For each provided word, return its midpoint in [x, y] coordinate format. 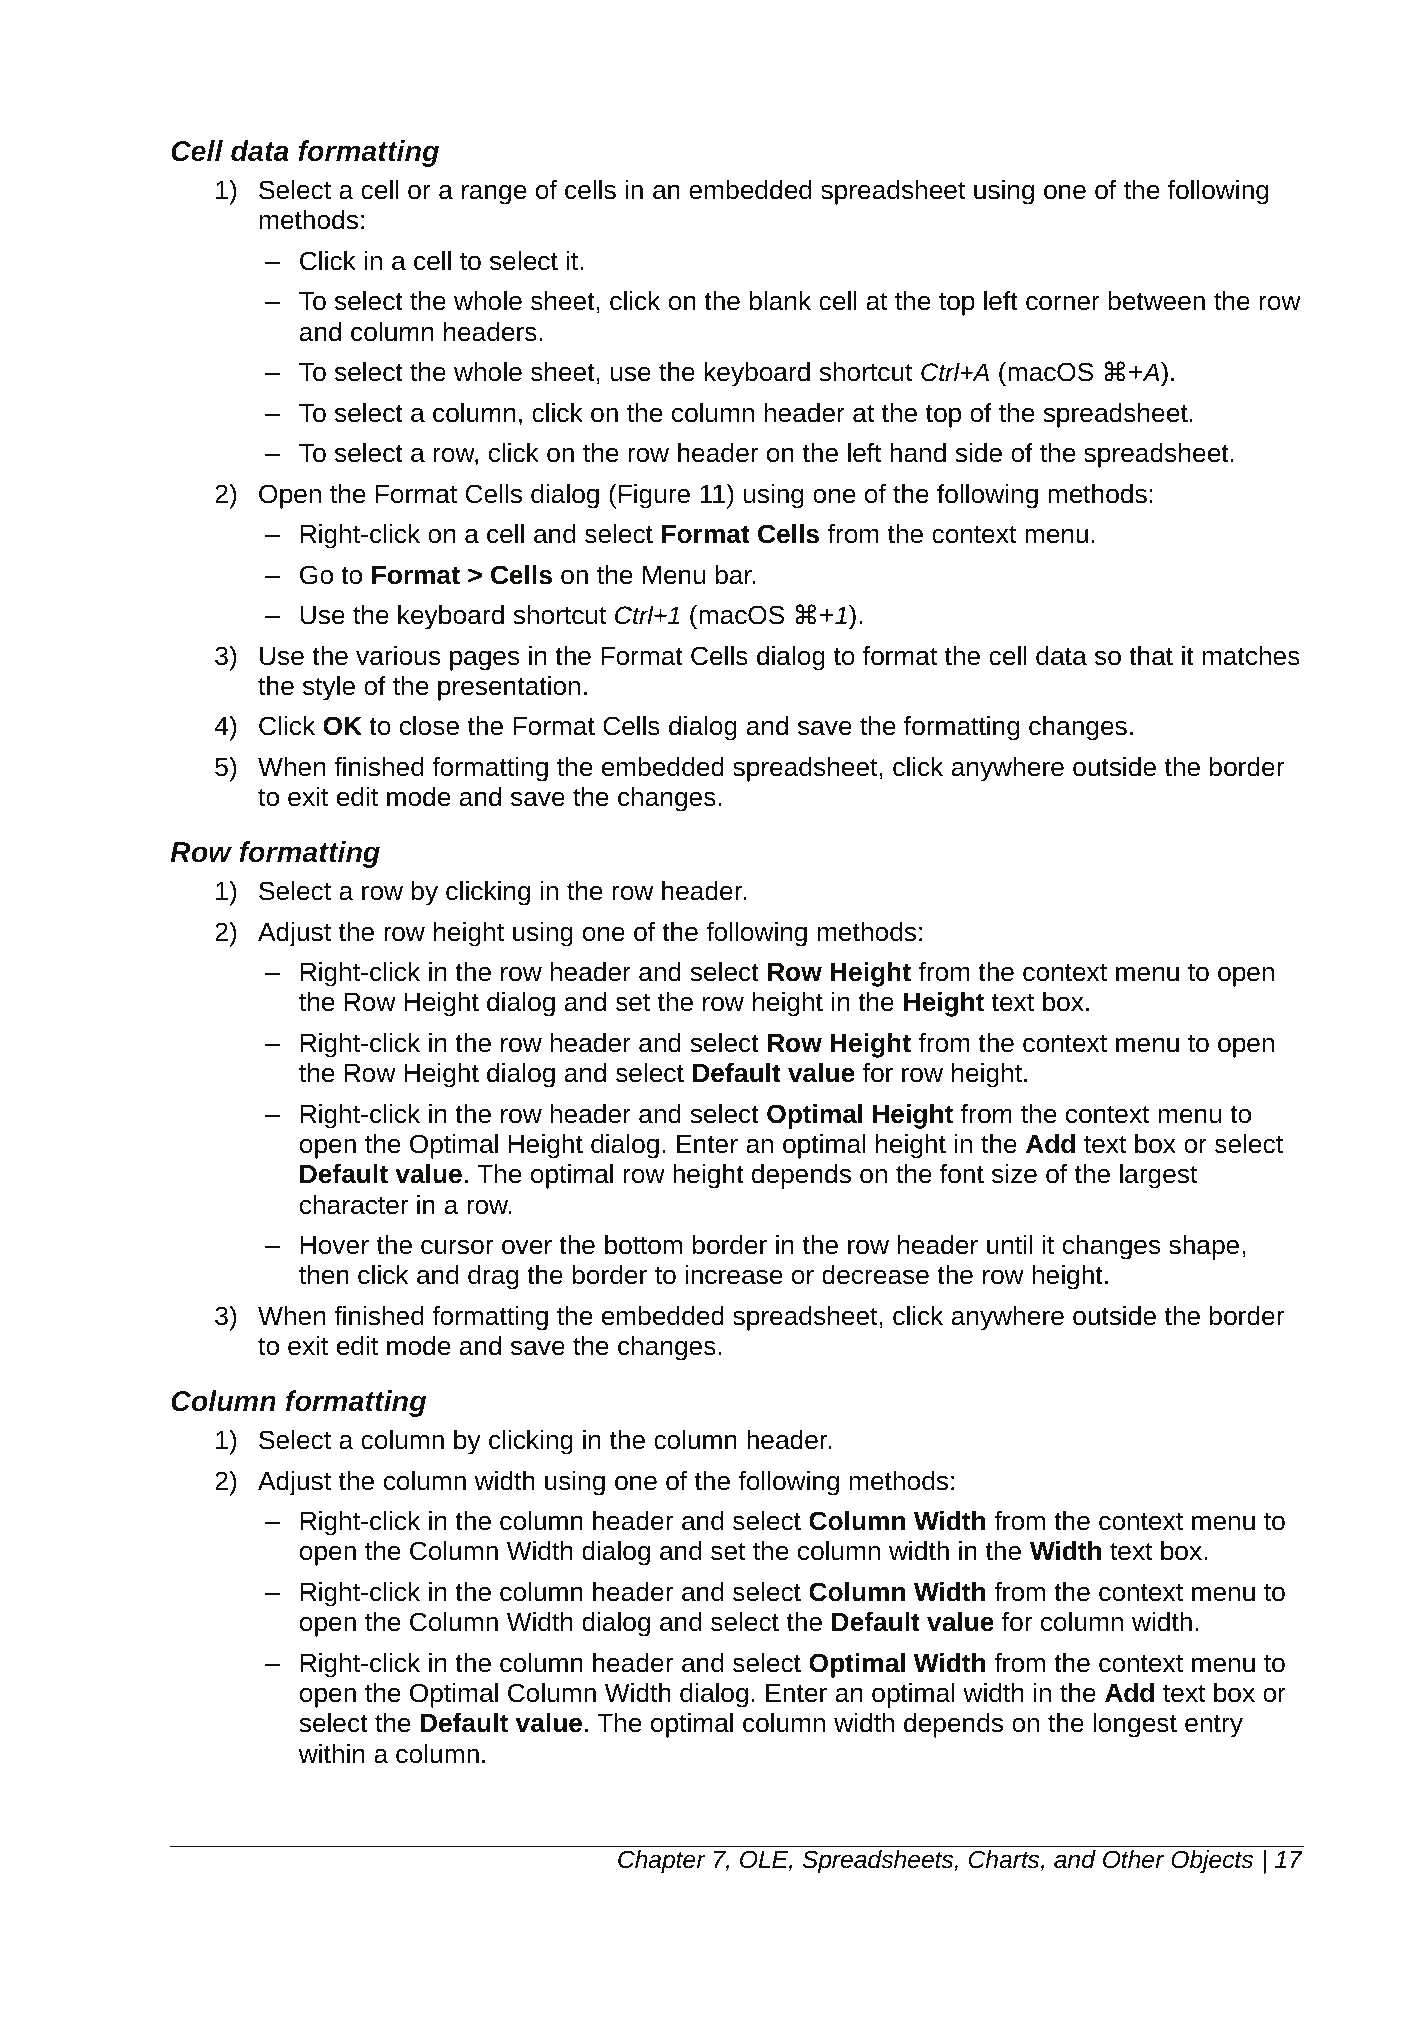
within [331, 1753]
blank [780, 301]
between [1156, 301]
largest [1158, 1176]
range [494, 195]
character [354, 1205]
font [962, 1174]
